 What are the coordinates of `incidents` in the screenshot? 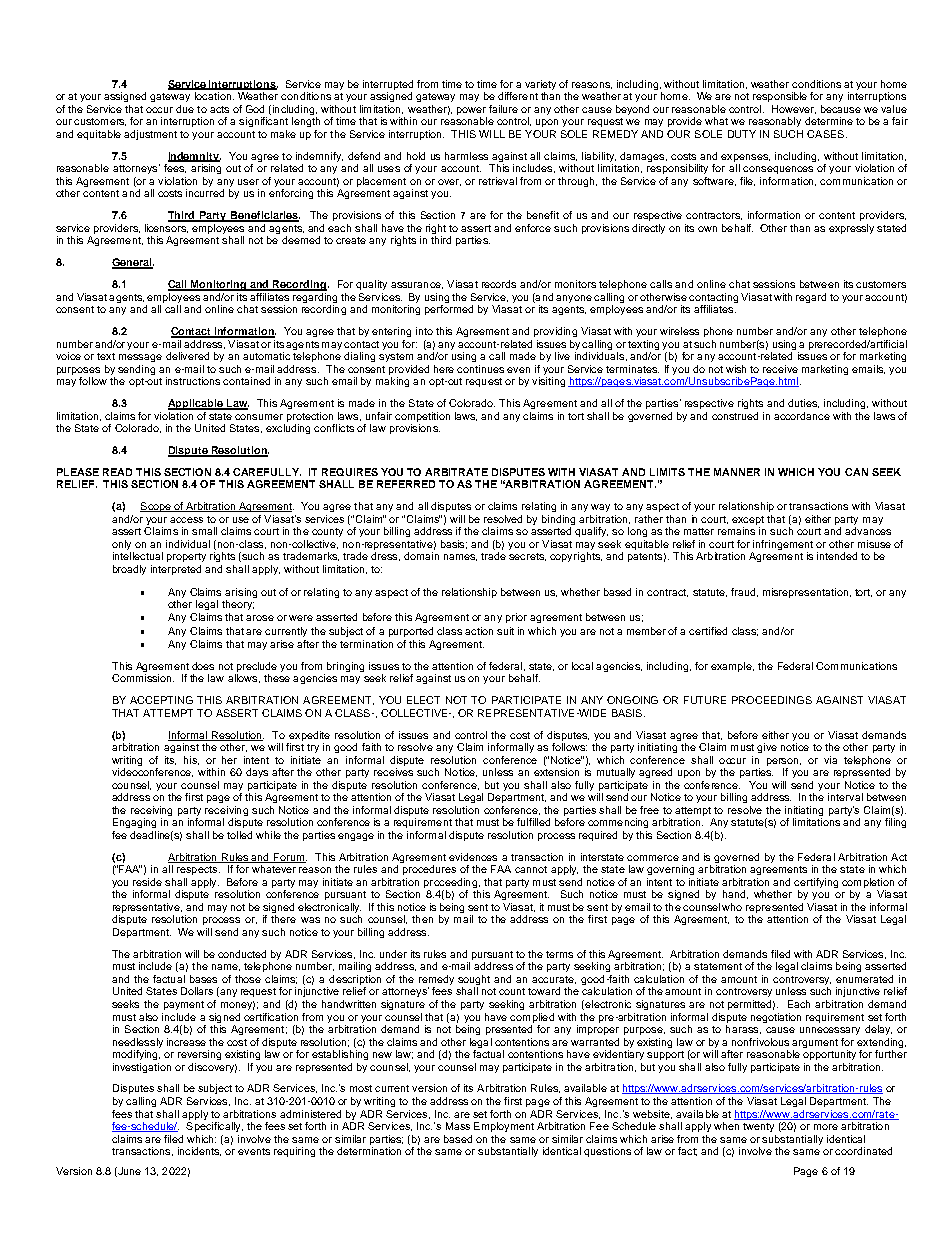 It's located at (199, 1151).
